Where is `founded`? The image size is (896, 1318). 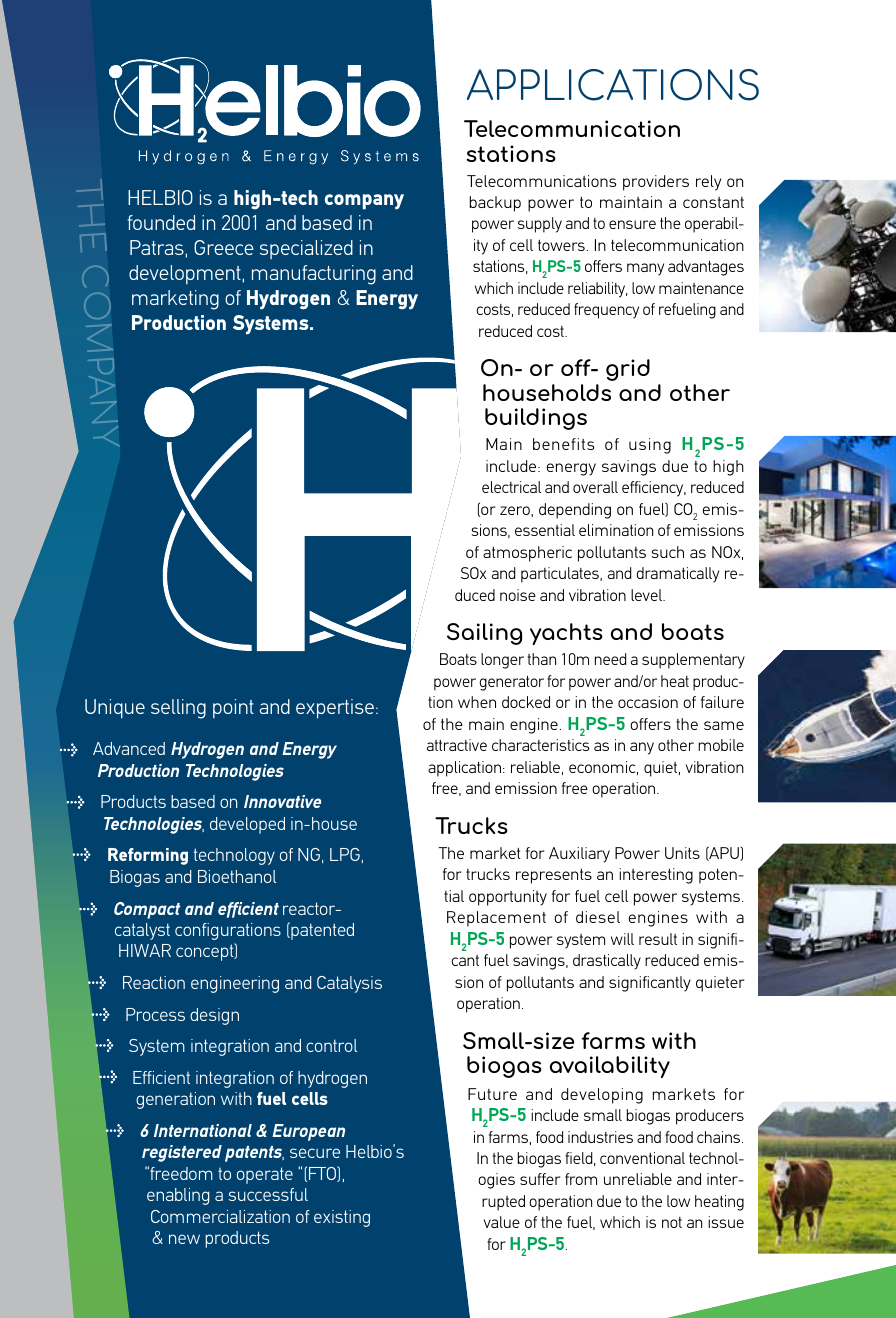
founded is located at coordinates (161, 222).
